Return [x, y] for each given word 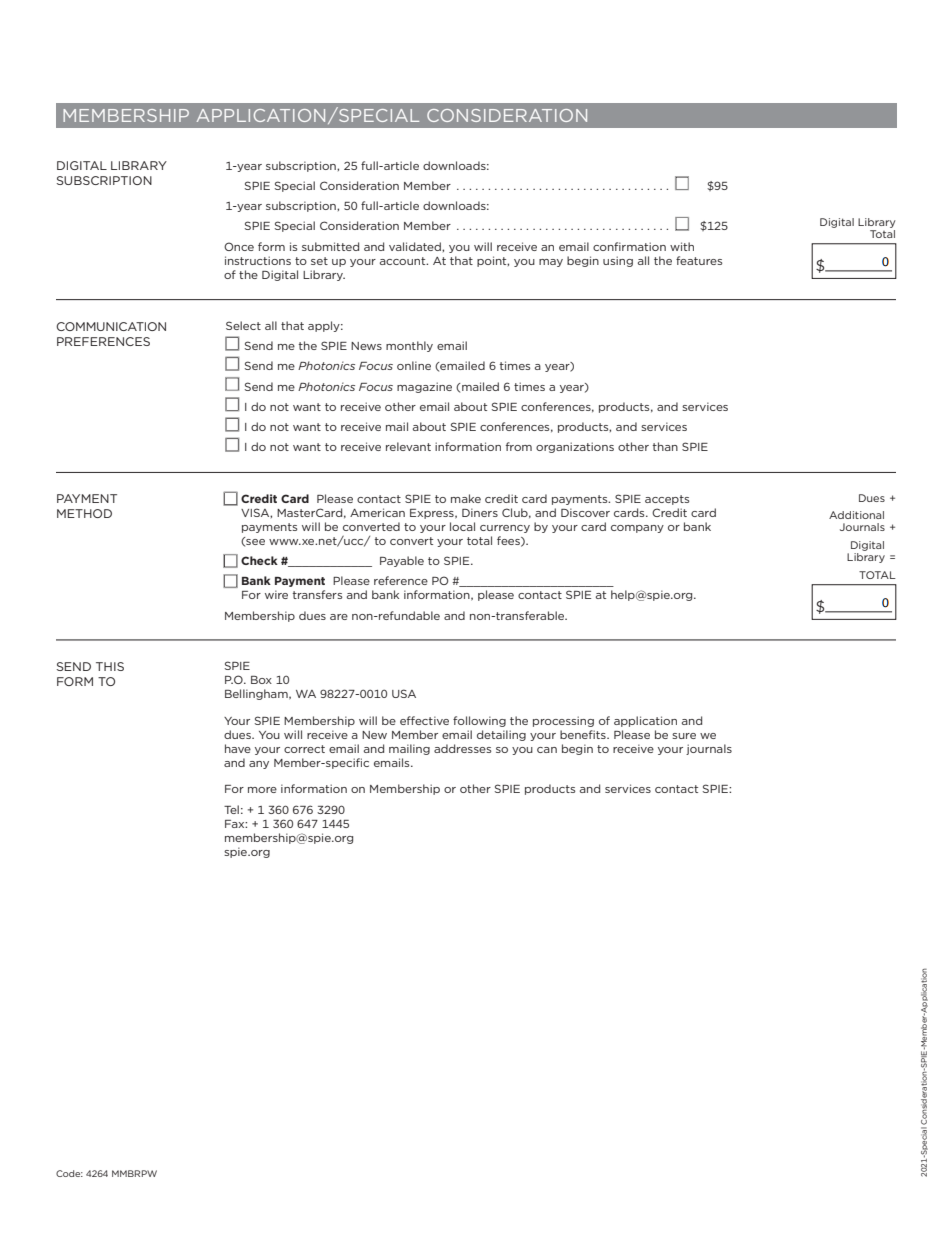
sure [684, 736]
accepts [667, 500]
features [699, 260]
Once [239, 246]
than [665, 446]
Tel [231, 809]
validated [416, 246]
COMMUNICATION [111, 326]
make [466, 498]
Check [259, 560]
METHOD [84, 513]
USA [404, 693]
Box [261, 680]
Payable [402, 561]
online [414, 365]
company [637, 529]
